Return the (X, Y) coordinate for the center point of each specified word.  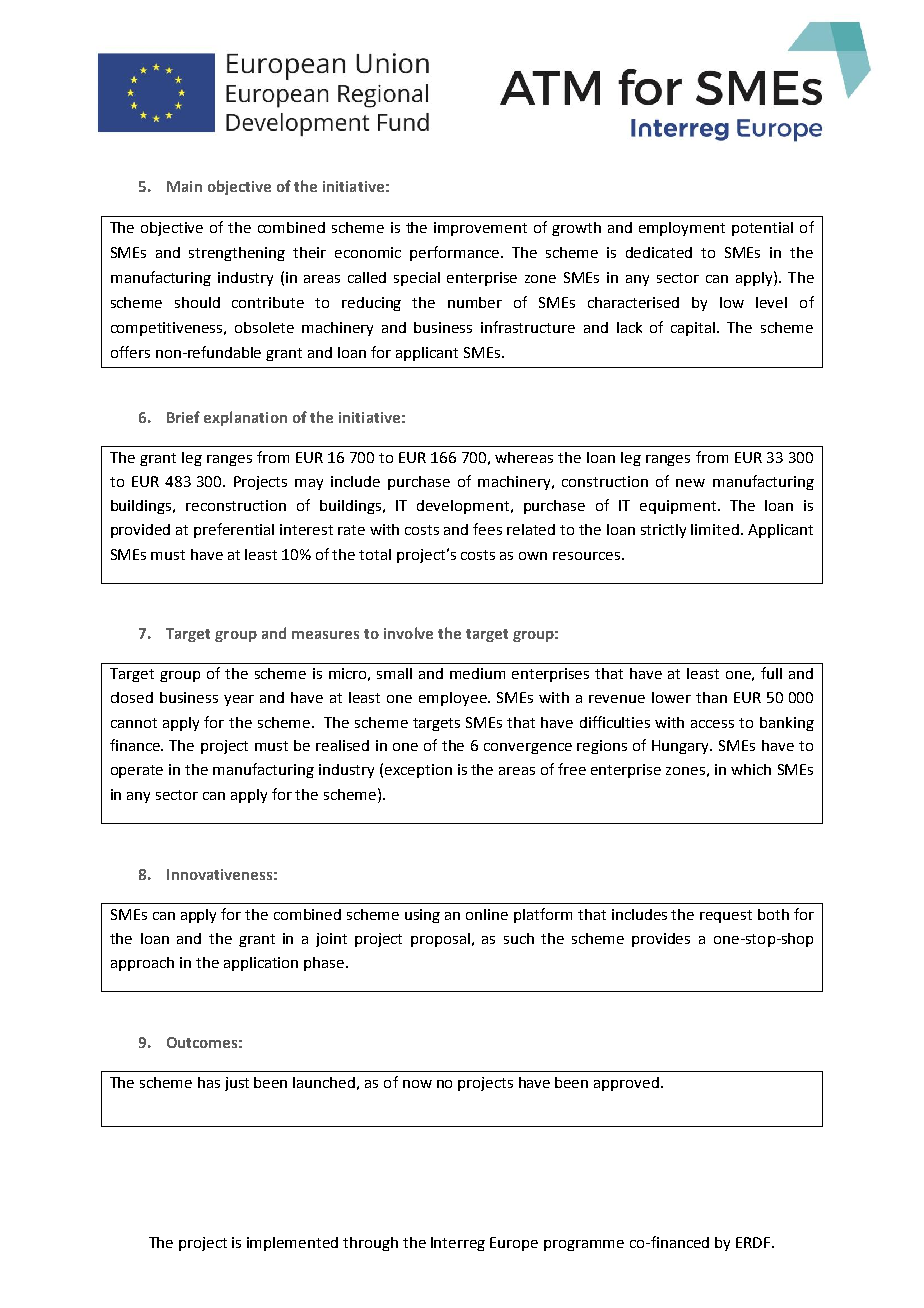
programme (584, 1245)
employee (454, 699)
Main (184, 186)
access (712, 724)
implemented (292, 1244)
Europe (514, 1244)
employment (682, 229)
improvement (480, 229)
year (239, 700)
